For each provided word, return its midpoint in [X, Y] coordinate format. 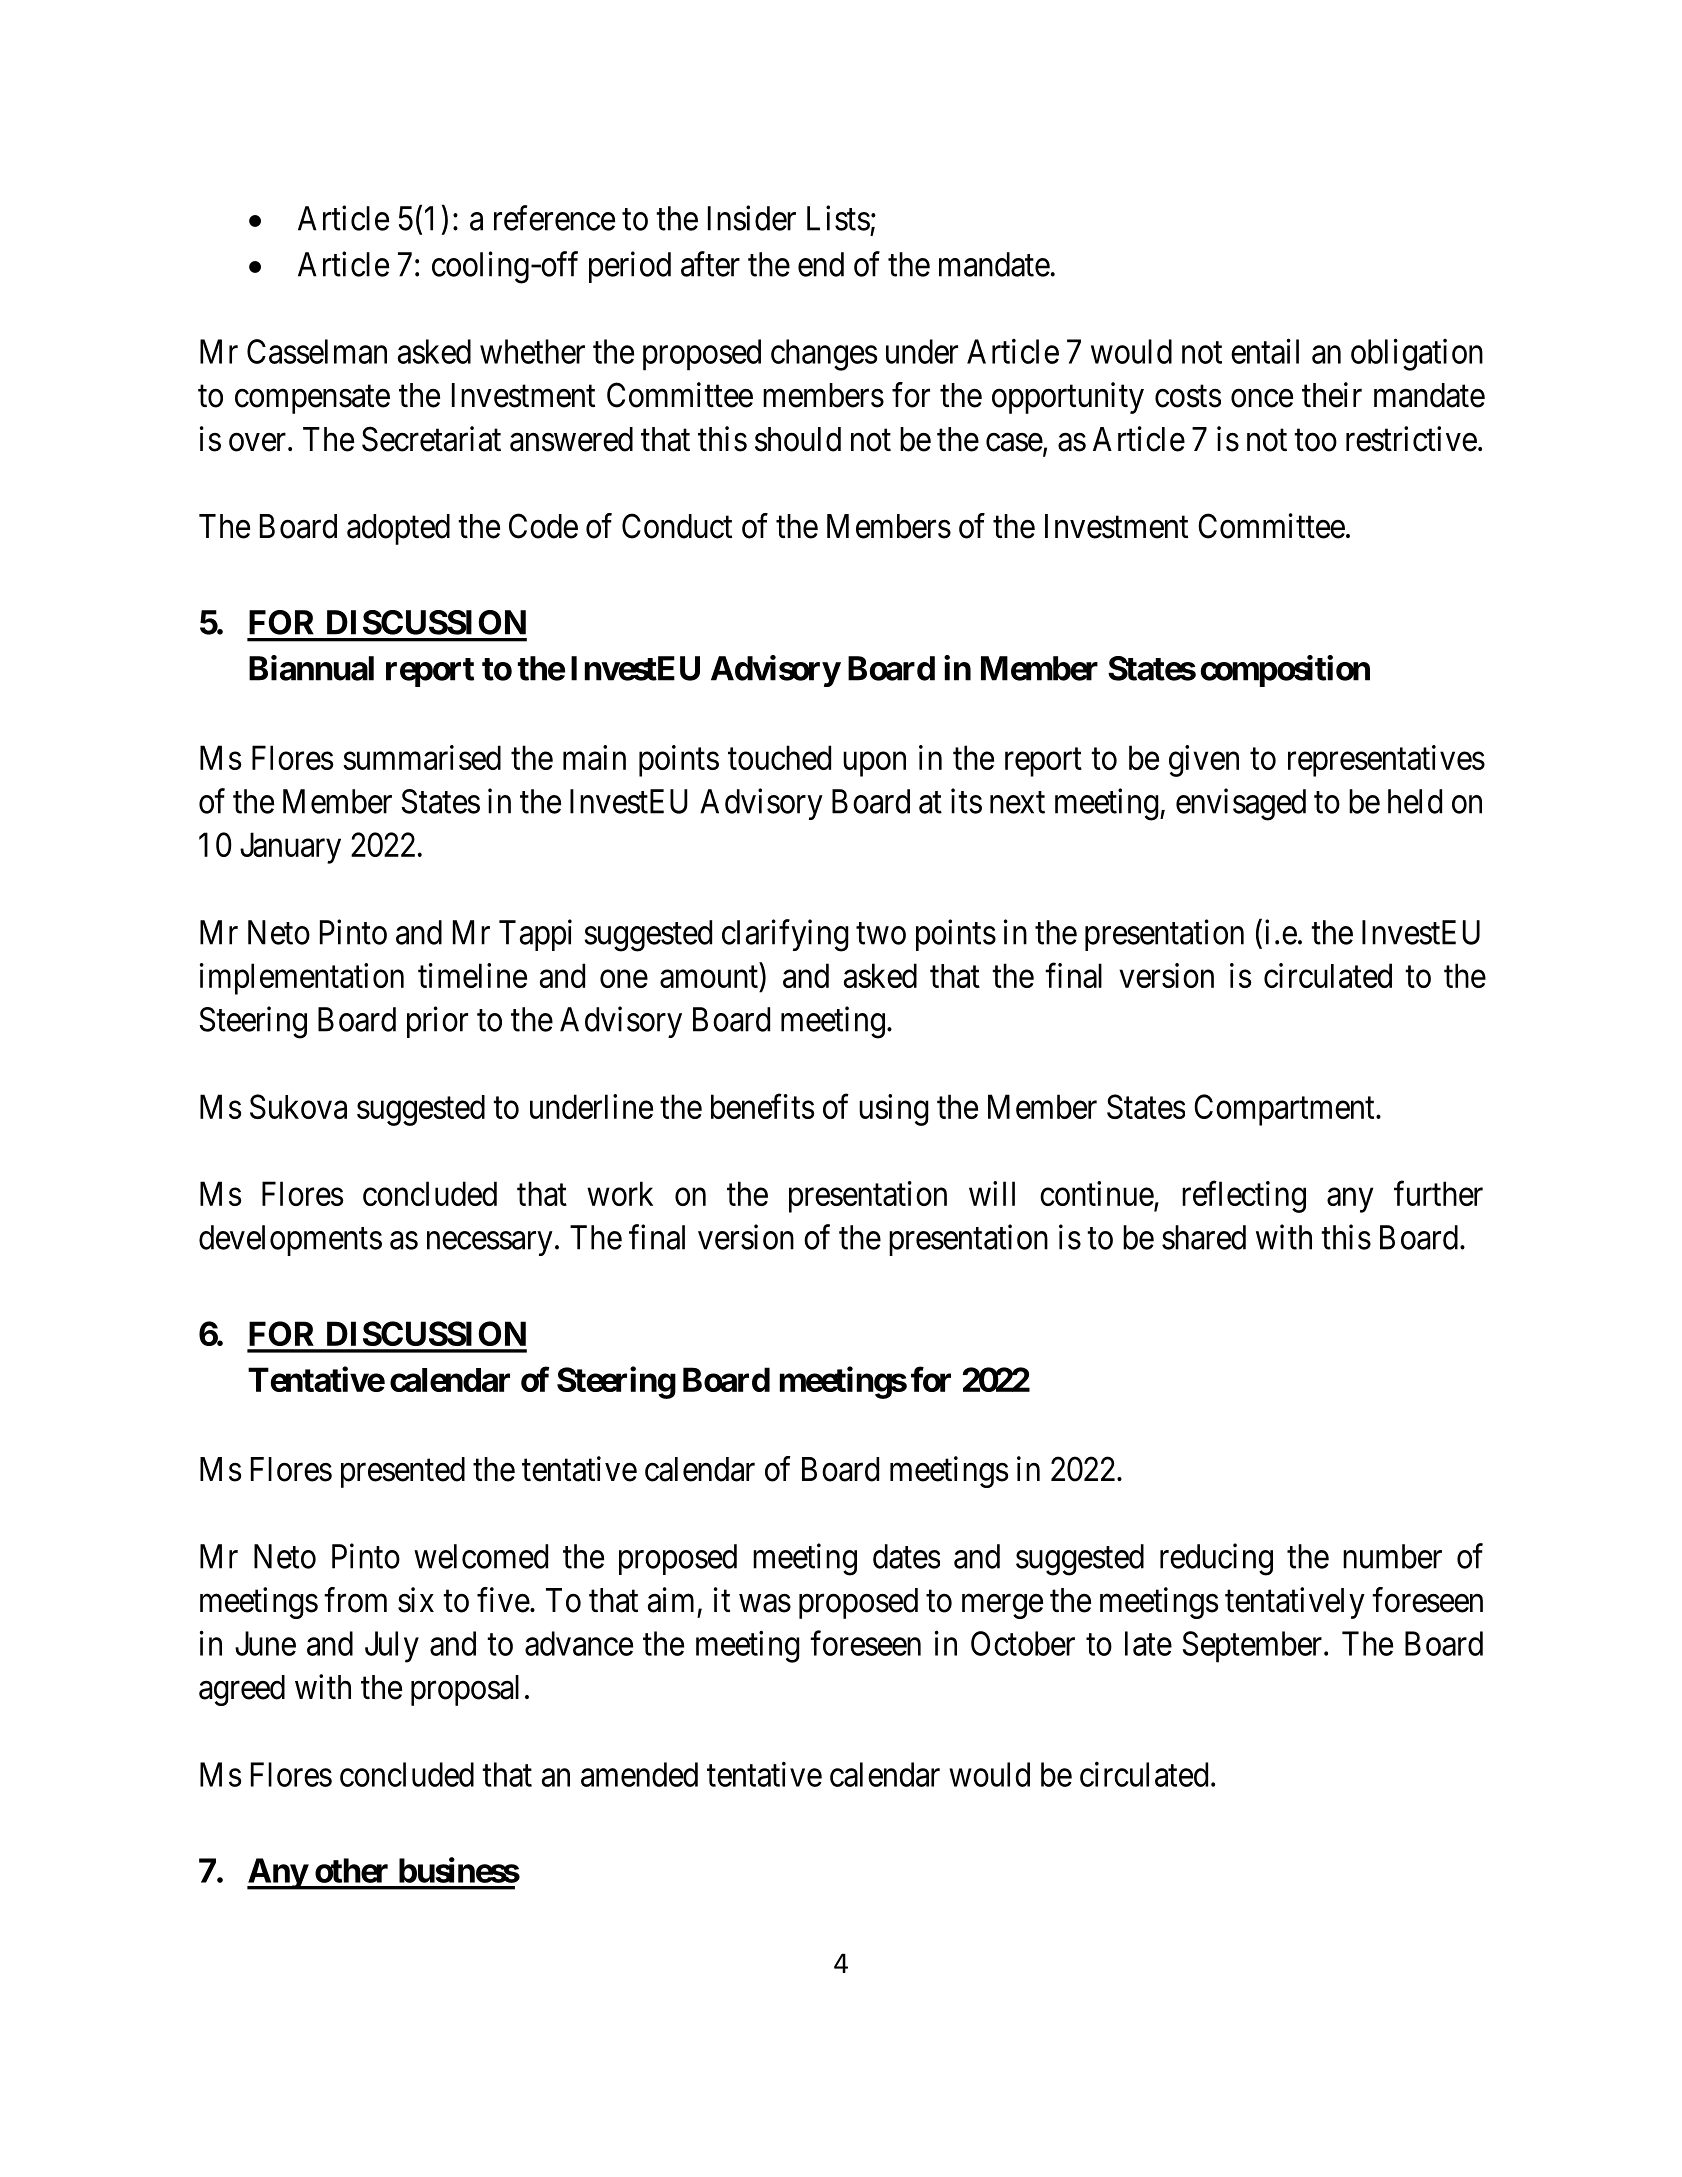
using [894, 1110]
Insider [752, 218]
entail [1265, 351]
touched [779, 757]
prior [437, 1022]
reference [554, 218]
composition [1285, 671]
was [765, 1603]
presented [403, 1472]
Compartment [1285, 1110]
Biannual [311, 668]
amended [639, 1774]
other [351, 1870]
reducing [1216, 1559]
